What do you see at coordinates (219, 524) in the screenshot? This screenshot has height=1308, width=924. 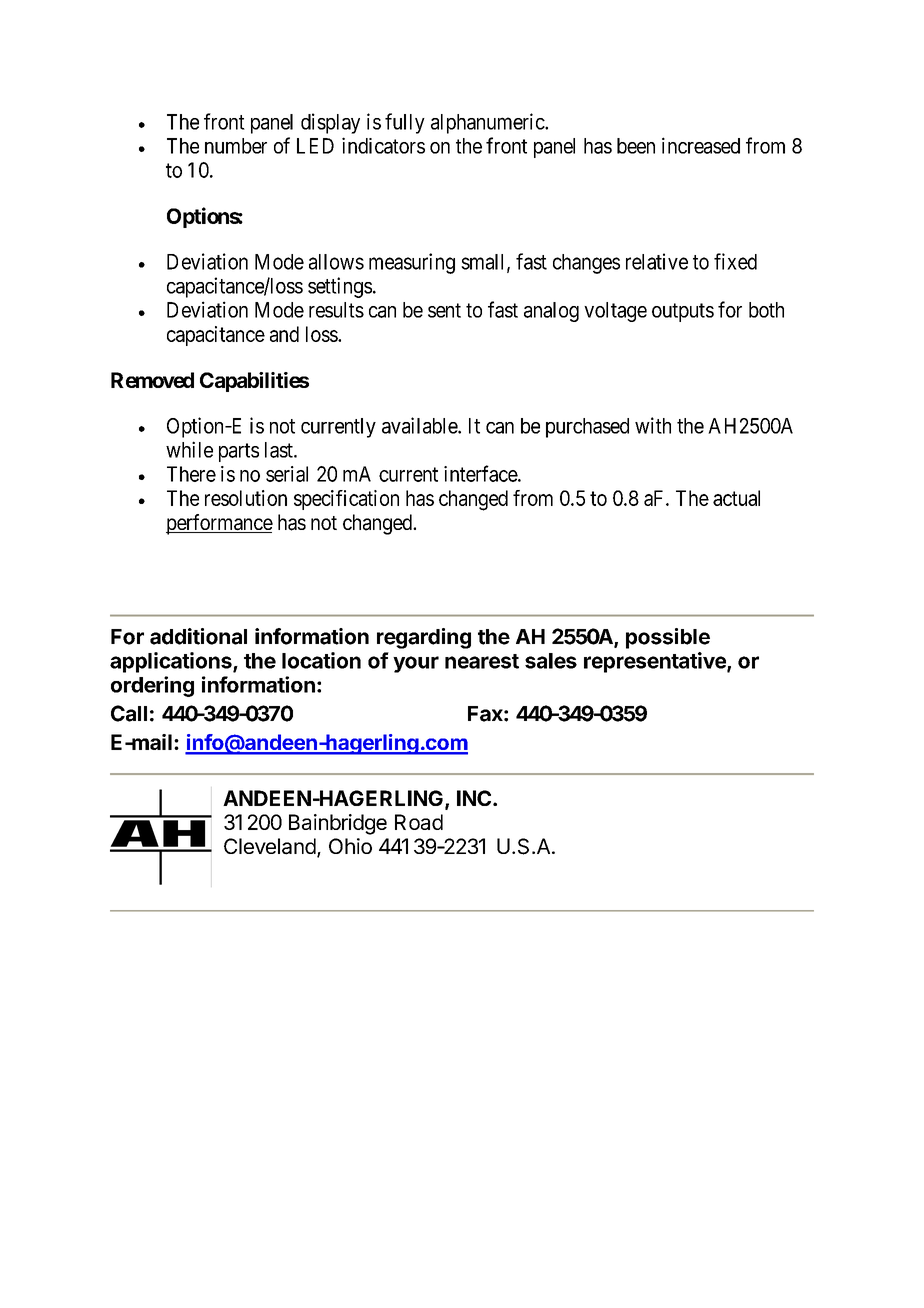 I see `performance` at bounding box center [219, 524].
